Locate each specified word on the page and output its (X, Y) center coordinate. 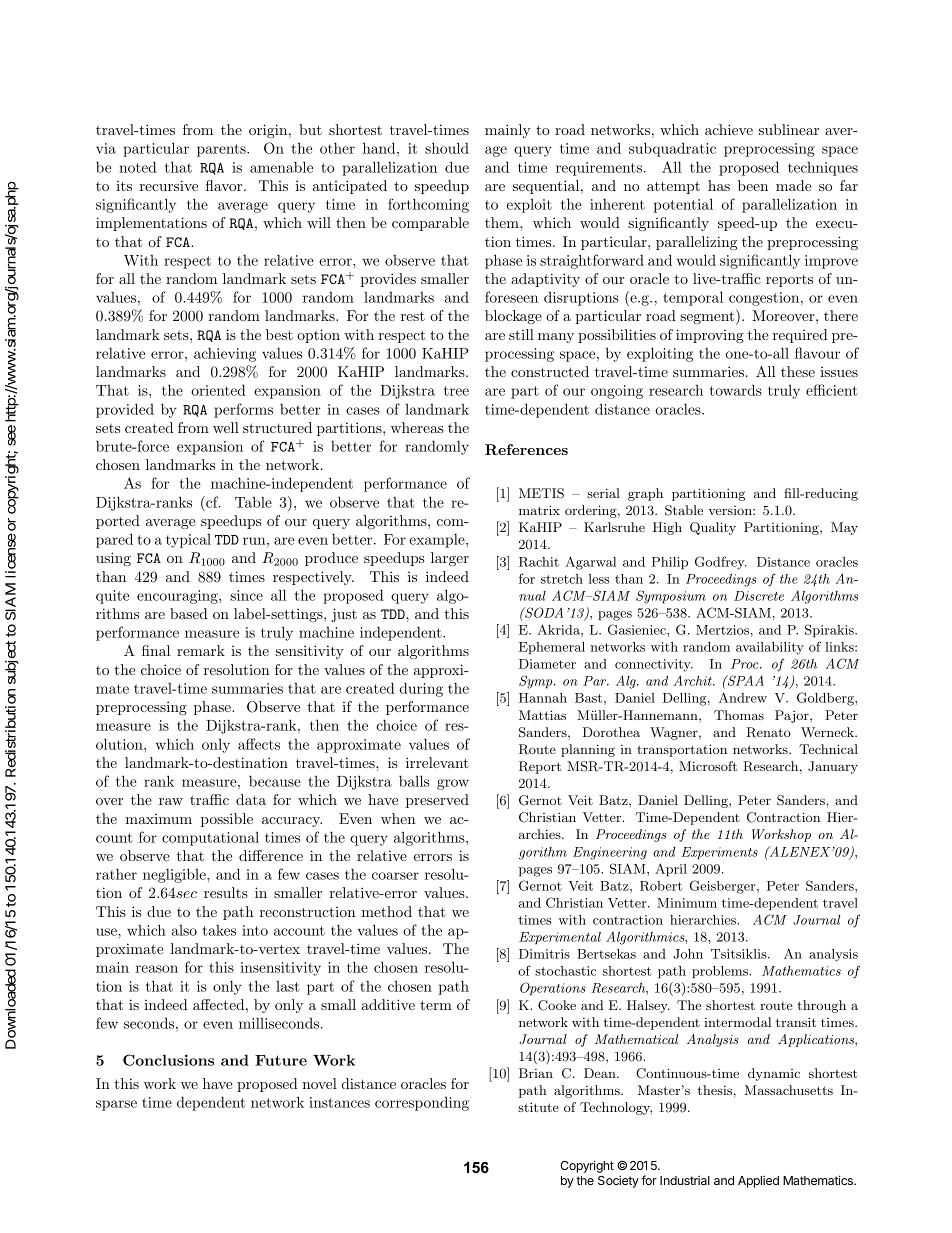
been (753, 185)
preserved (437, 801)
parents (222, 150)
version (731, 510)
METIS (541, 493)
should (447, 148)
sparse (116, 1105)
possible (227, 820)
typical (188, 541)
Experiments (719, 853)
